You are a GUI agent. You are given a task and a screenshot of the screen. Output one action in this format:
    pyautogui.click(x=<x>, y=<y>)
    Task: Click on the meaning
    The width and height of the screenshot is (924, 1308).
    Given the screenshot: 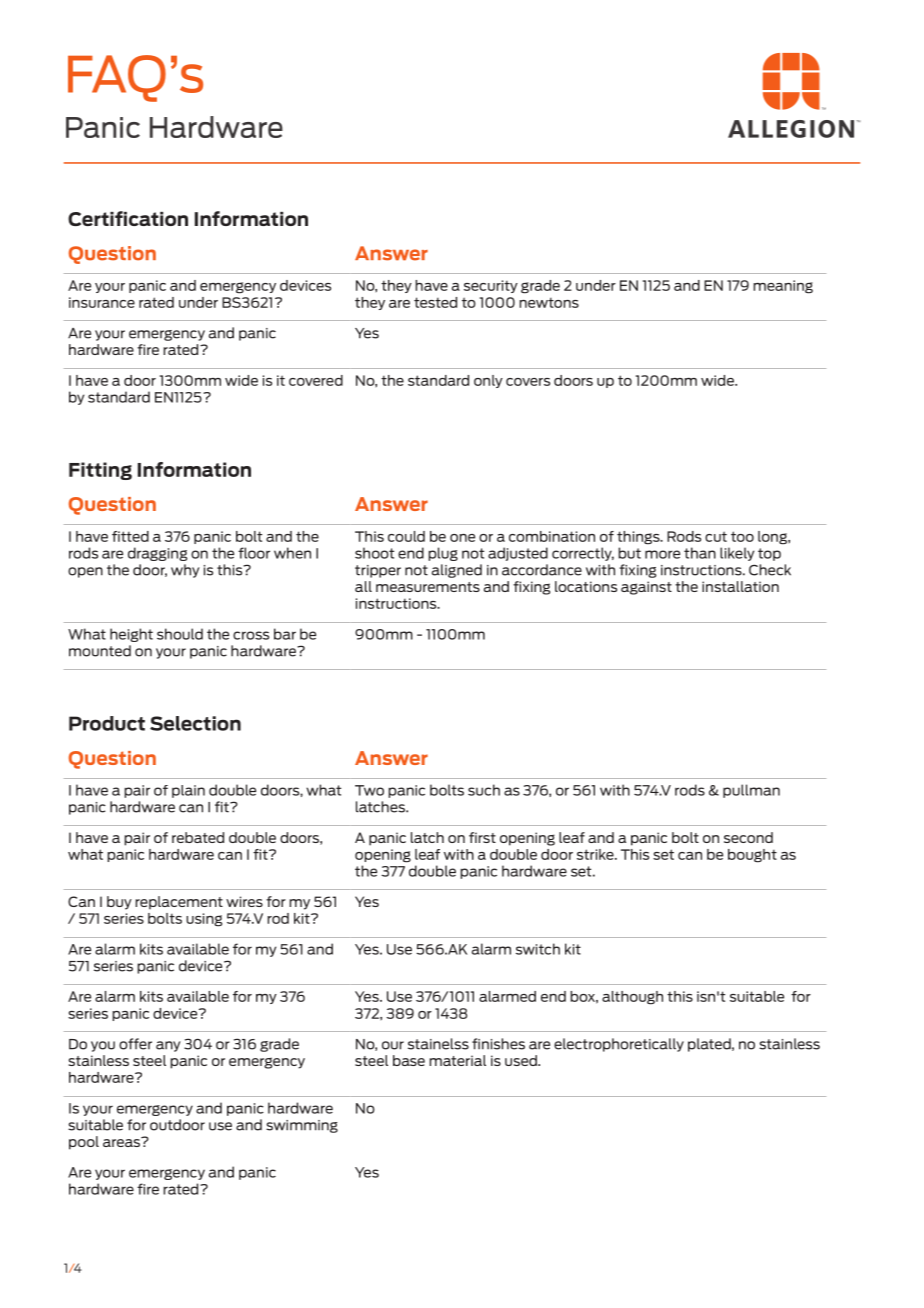 What is the action you would take?
    pyautogui.click(x=783, y=287)
